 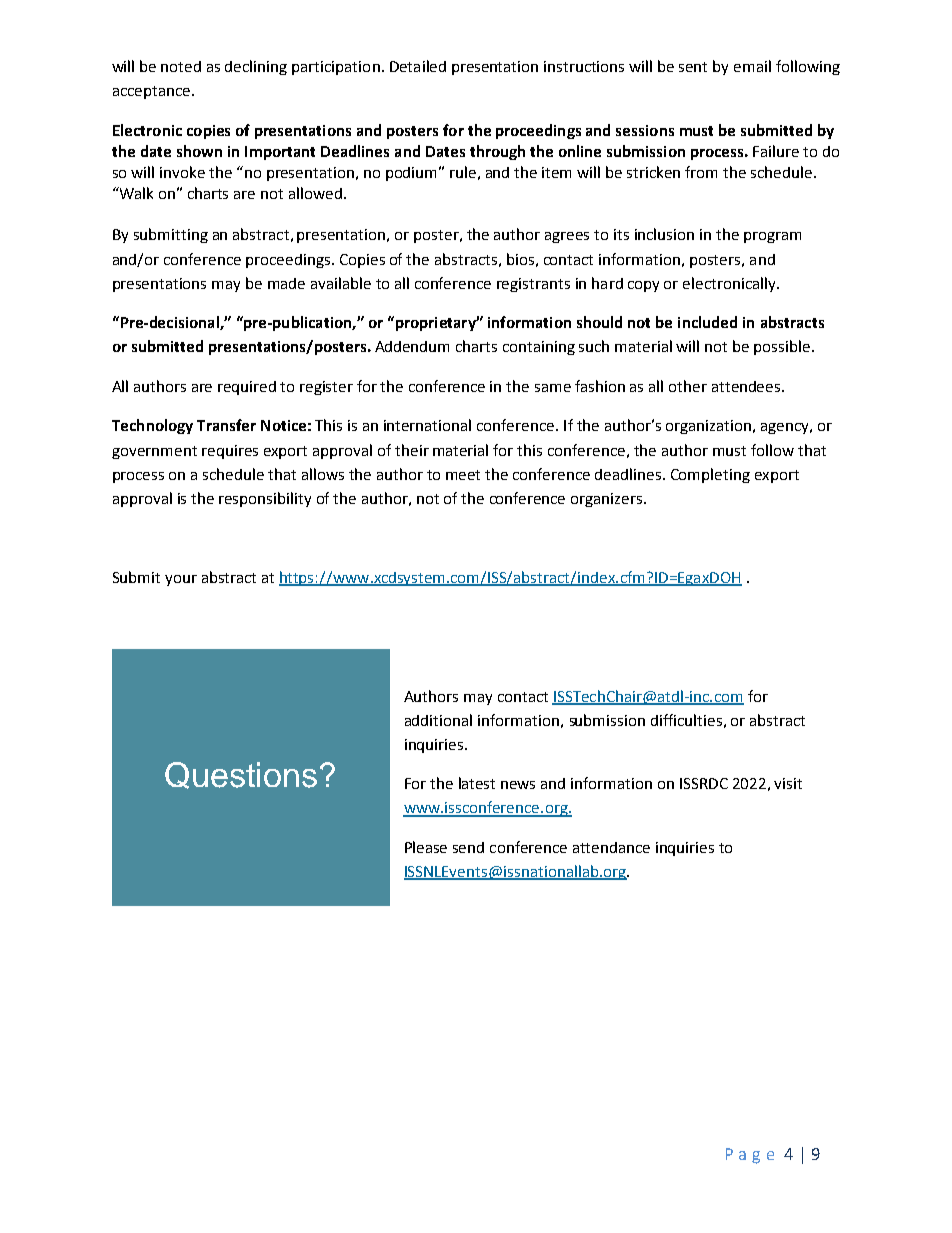 I want to click on difficulties, so click(x=686, y=720).
